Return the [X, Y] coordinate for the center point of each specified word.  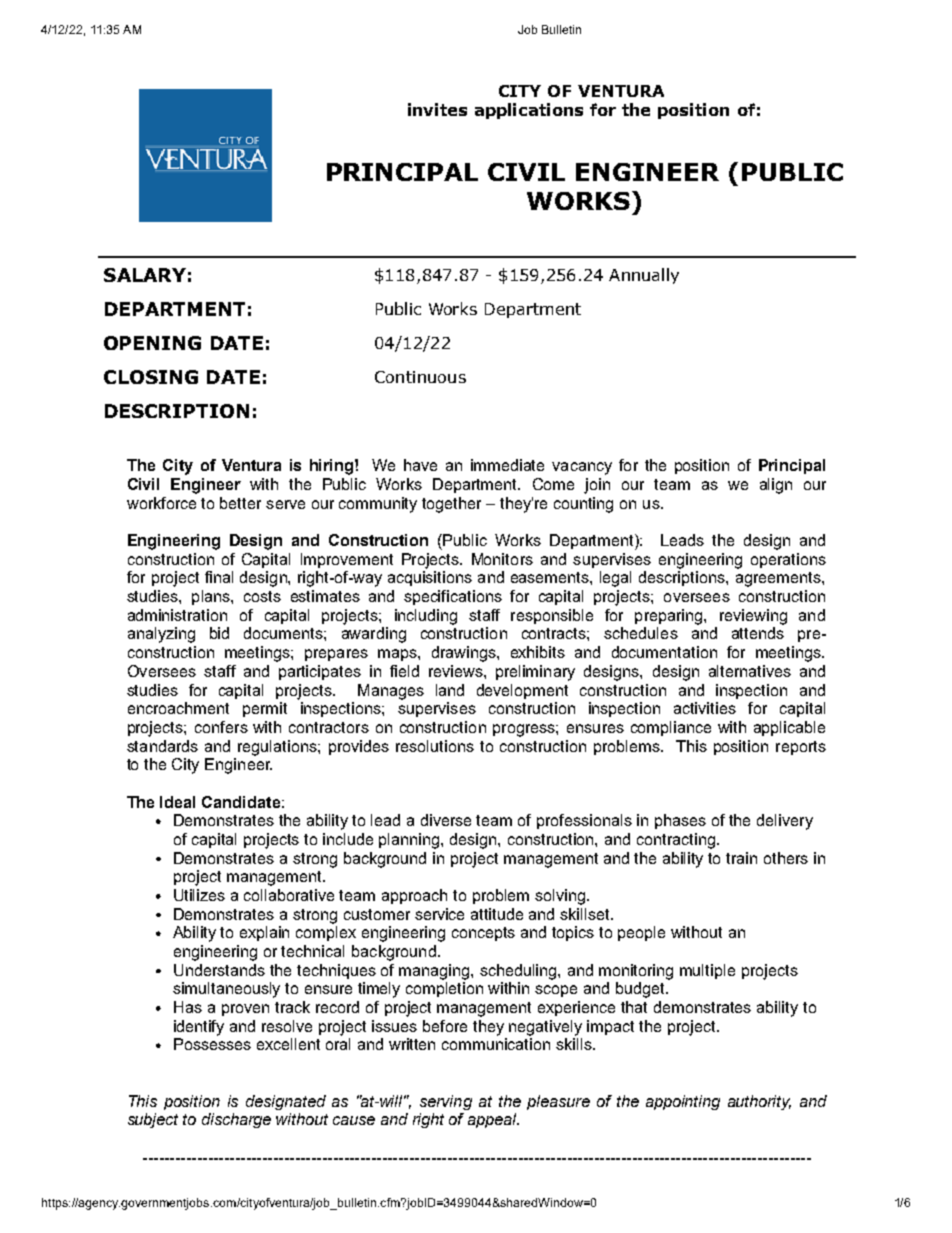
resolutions [435, 746]
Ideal [177, 802]
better [240, 503]
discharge [236, 1120]
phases [680, 821]
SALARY [145, 275]
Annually [644, 276]
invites [437, 109]
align [776, 486]
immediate [507, 465]
